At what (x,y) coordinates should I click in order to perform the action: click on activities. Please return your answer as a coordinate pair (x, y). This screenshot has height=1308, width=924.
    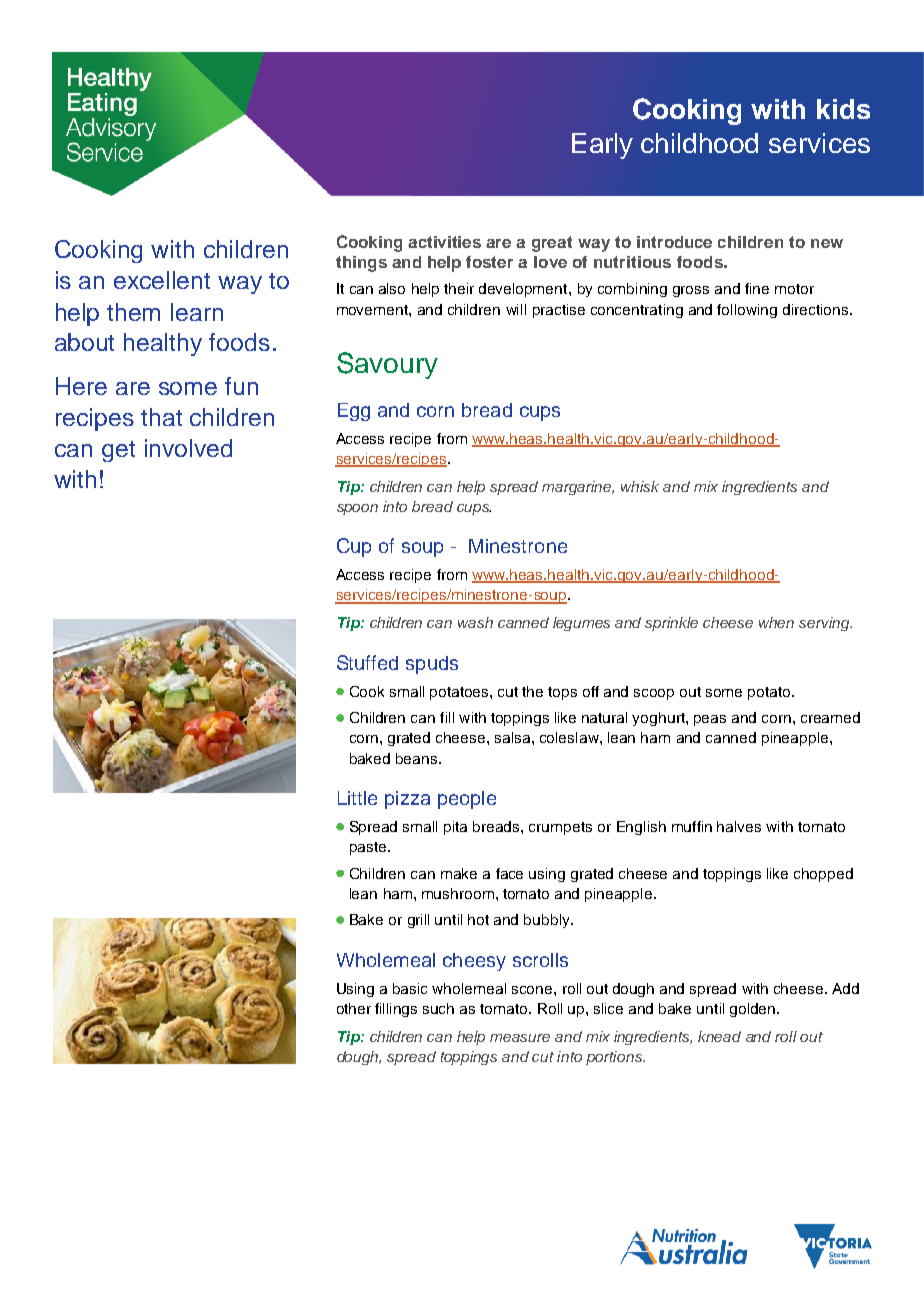
    Looking at the image, I should click on (444, 242).
